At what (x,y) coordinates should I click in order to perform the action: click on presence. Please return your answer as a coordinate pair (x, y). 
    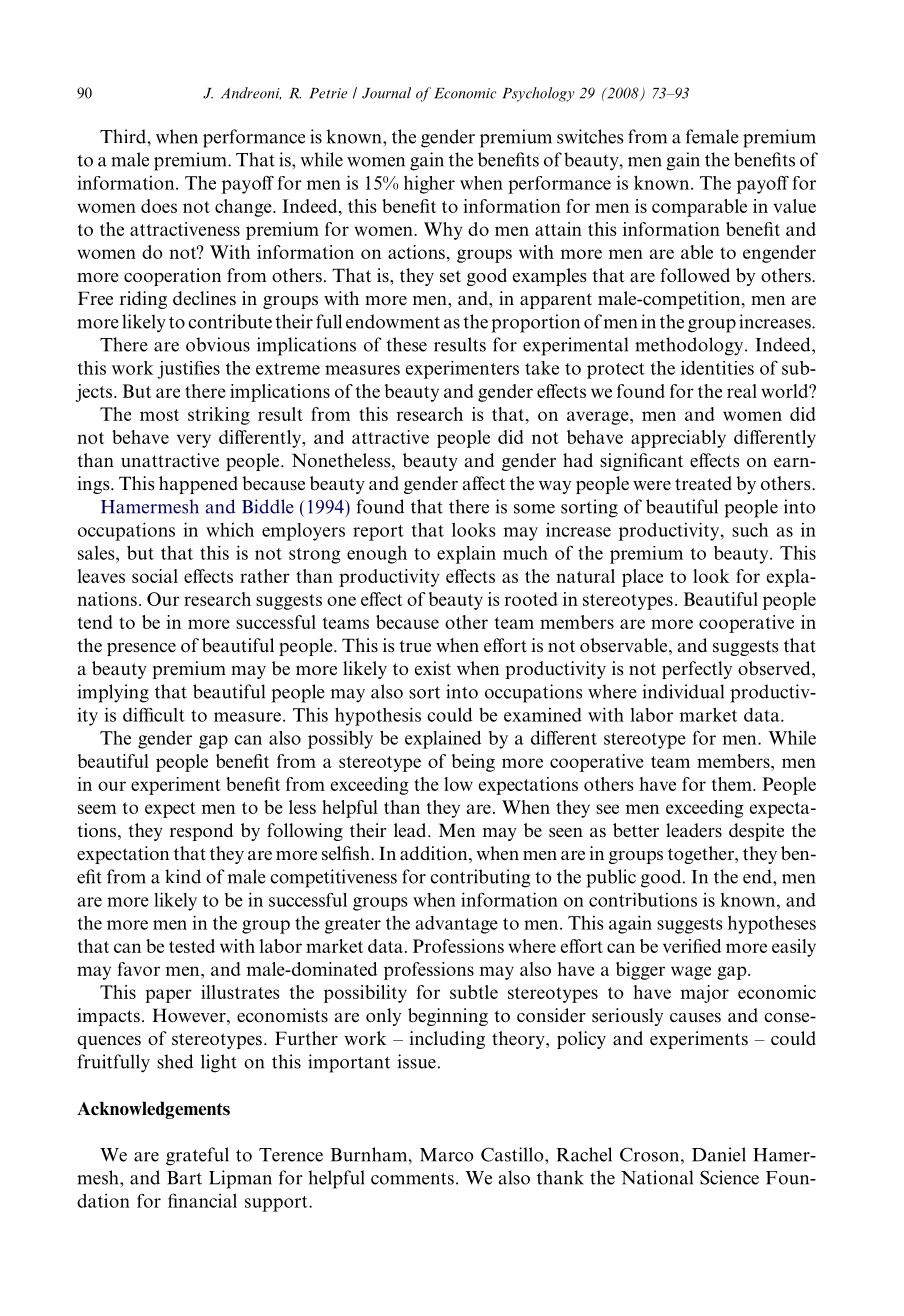
    Looking at the image, I should click on (141, 649).
